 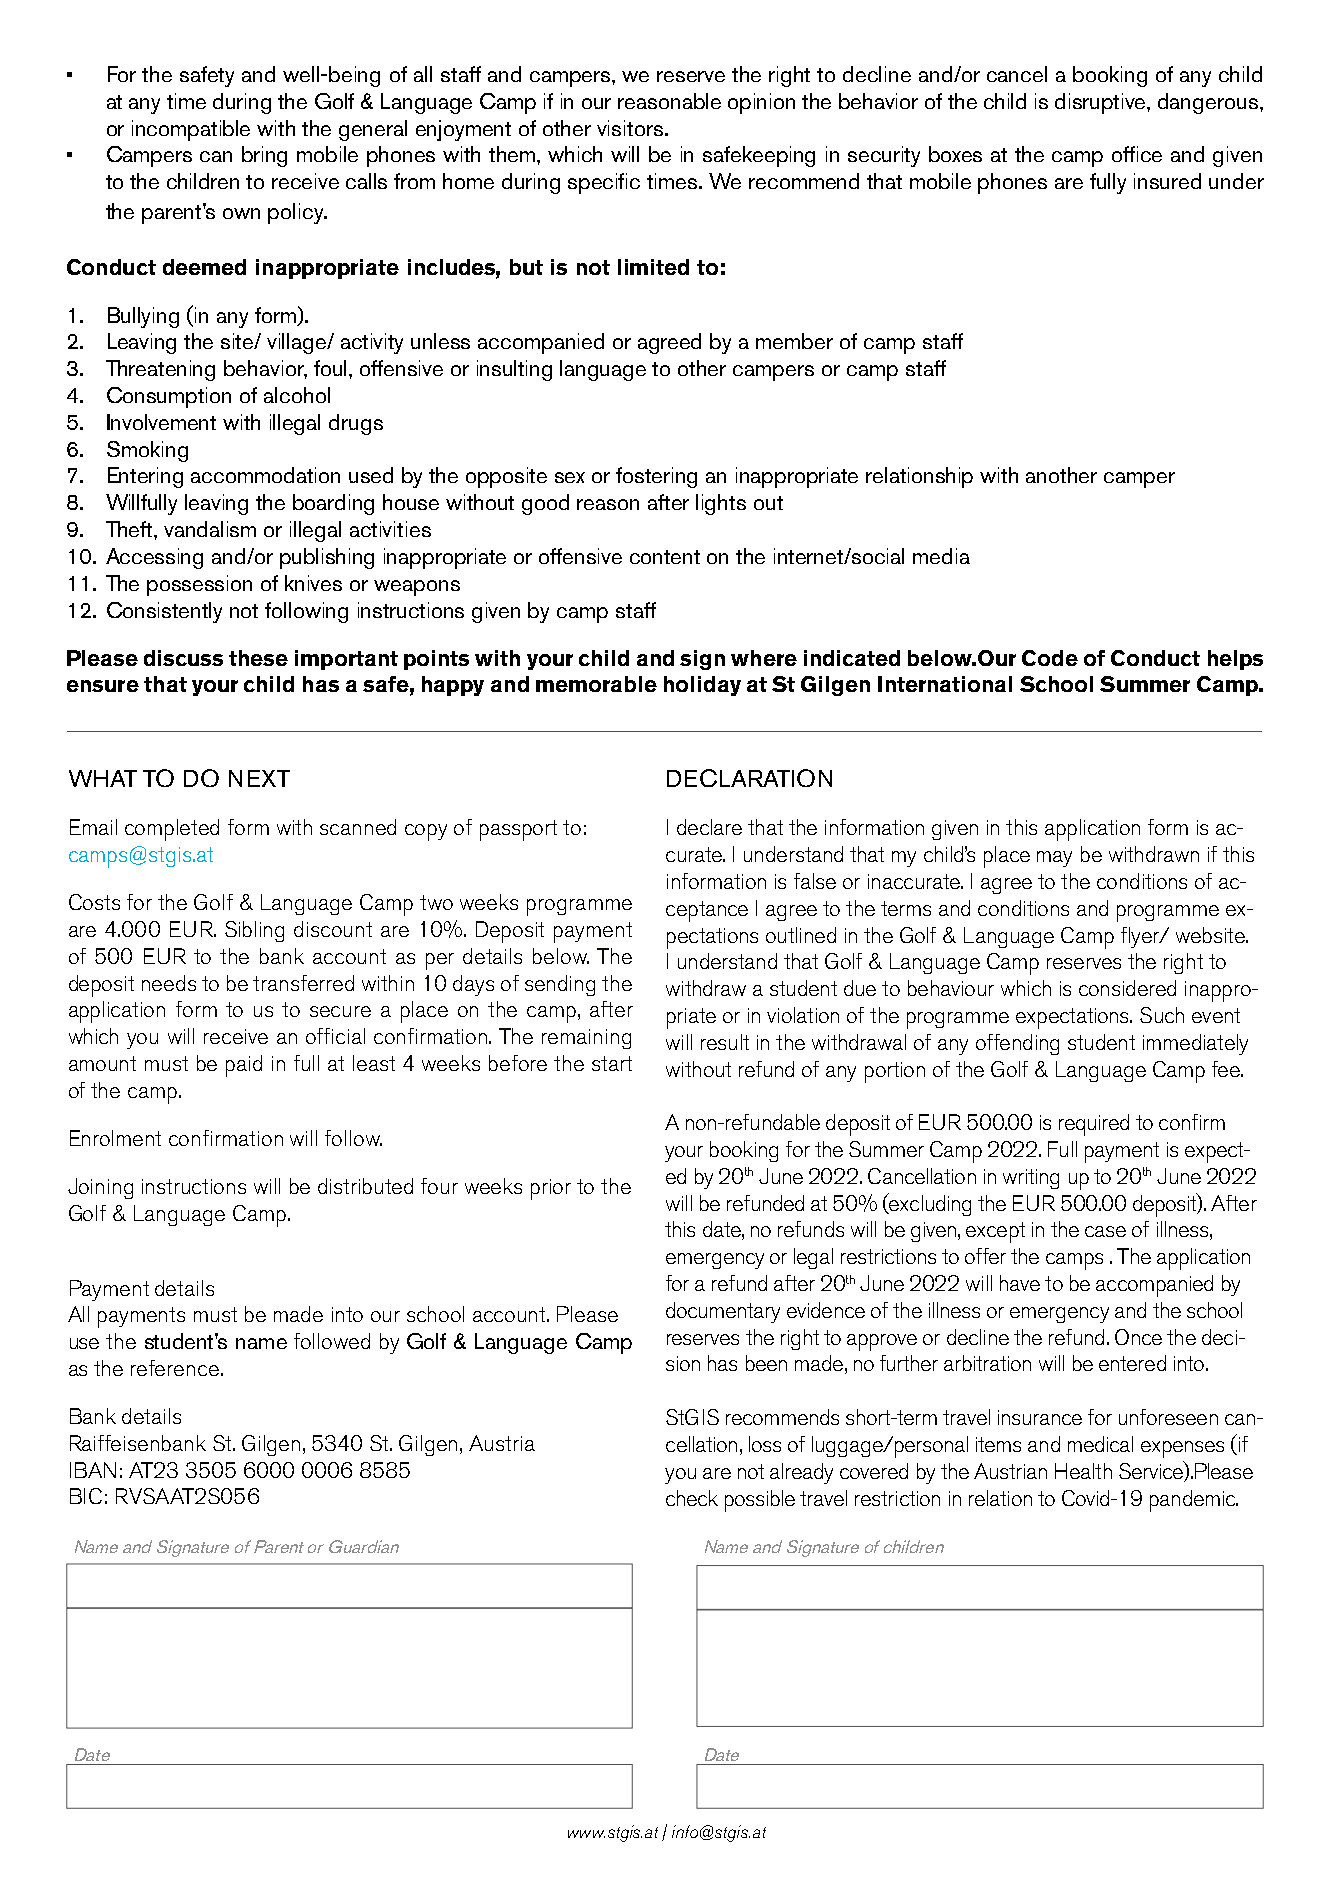 What do you see at coordinates (244, 1066) in the screenshot?
I see `paid` at bounding box center [244, 1066].
